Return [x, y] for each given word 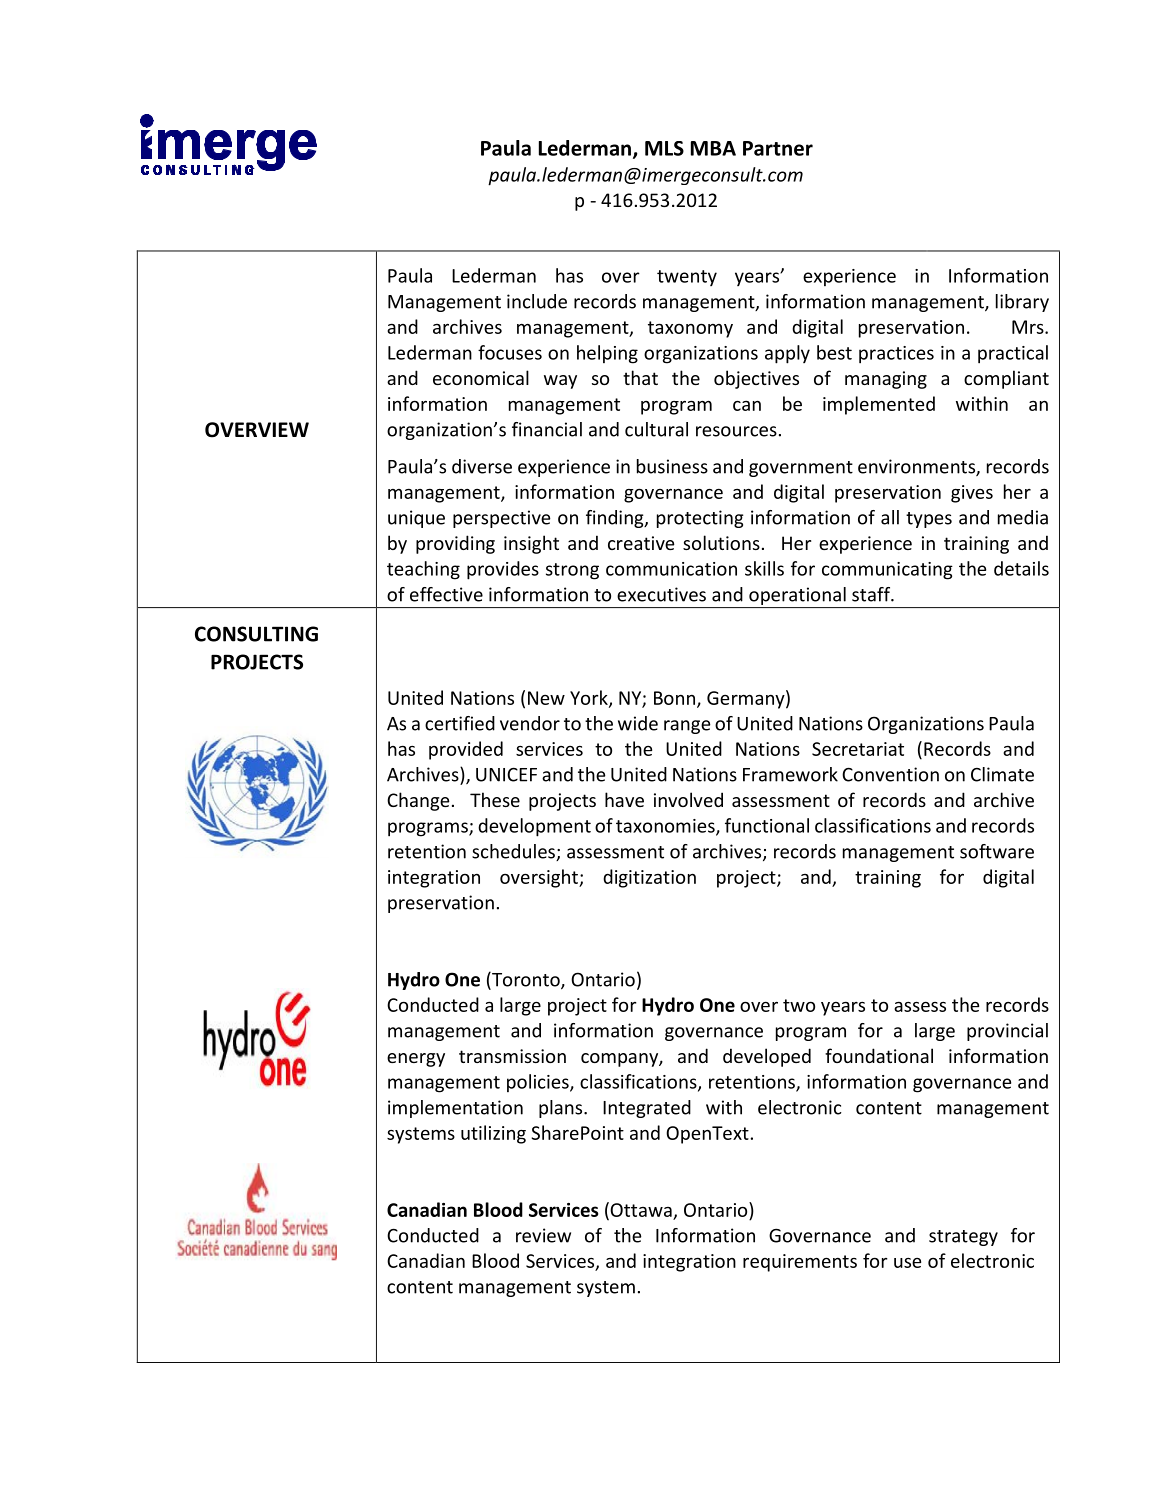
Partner [778, 148]
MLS [664, 148]
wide [638, 723]
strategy [963, 1238]
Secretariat [858, 749]
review [543, 1235]
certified [460, 723]
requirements [800, 1263]
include [537, 301]
